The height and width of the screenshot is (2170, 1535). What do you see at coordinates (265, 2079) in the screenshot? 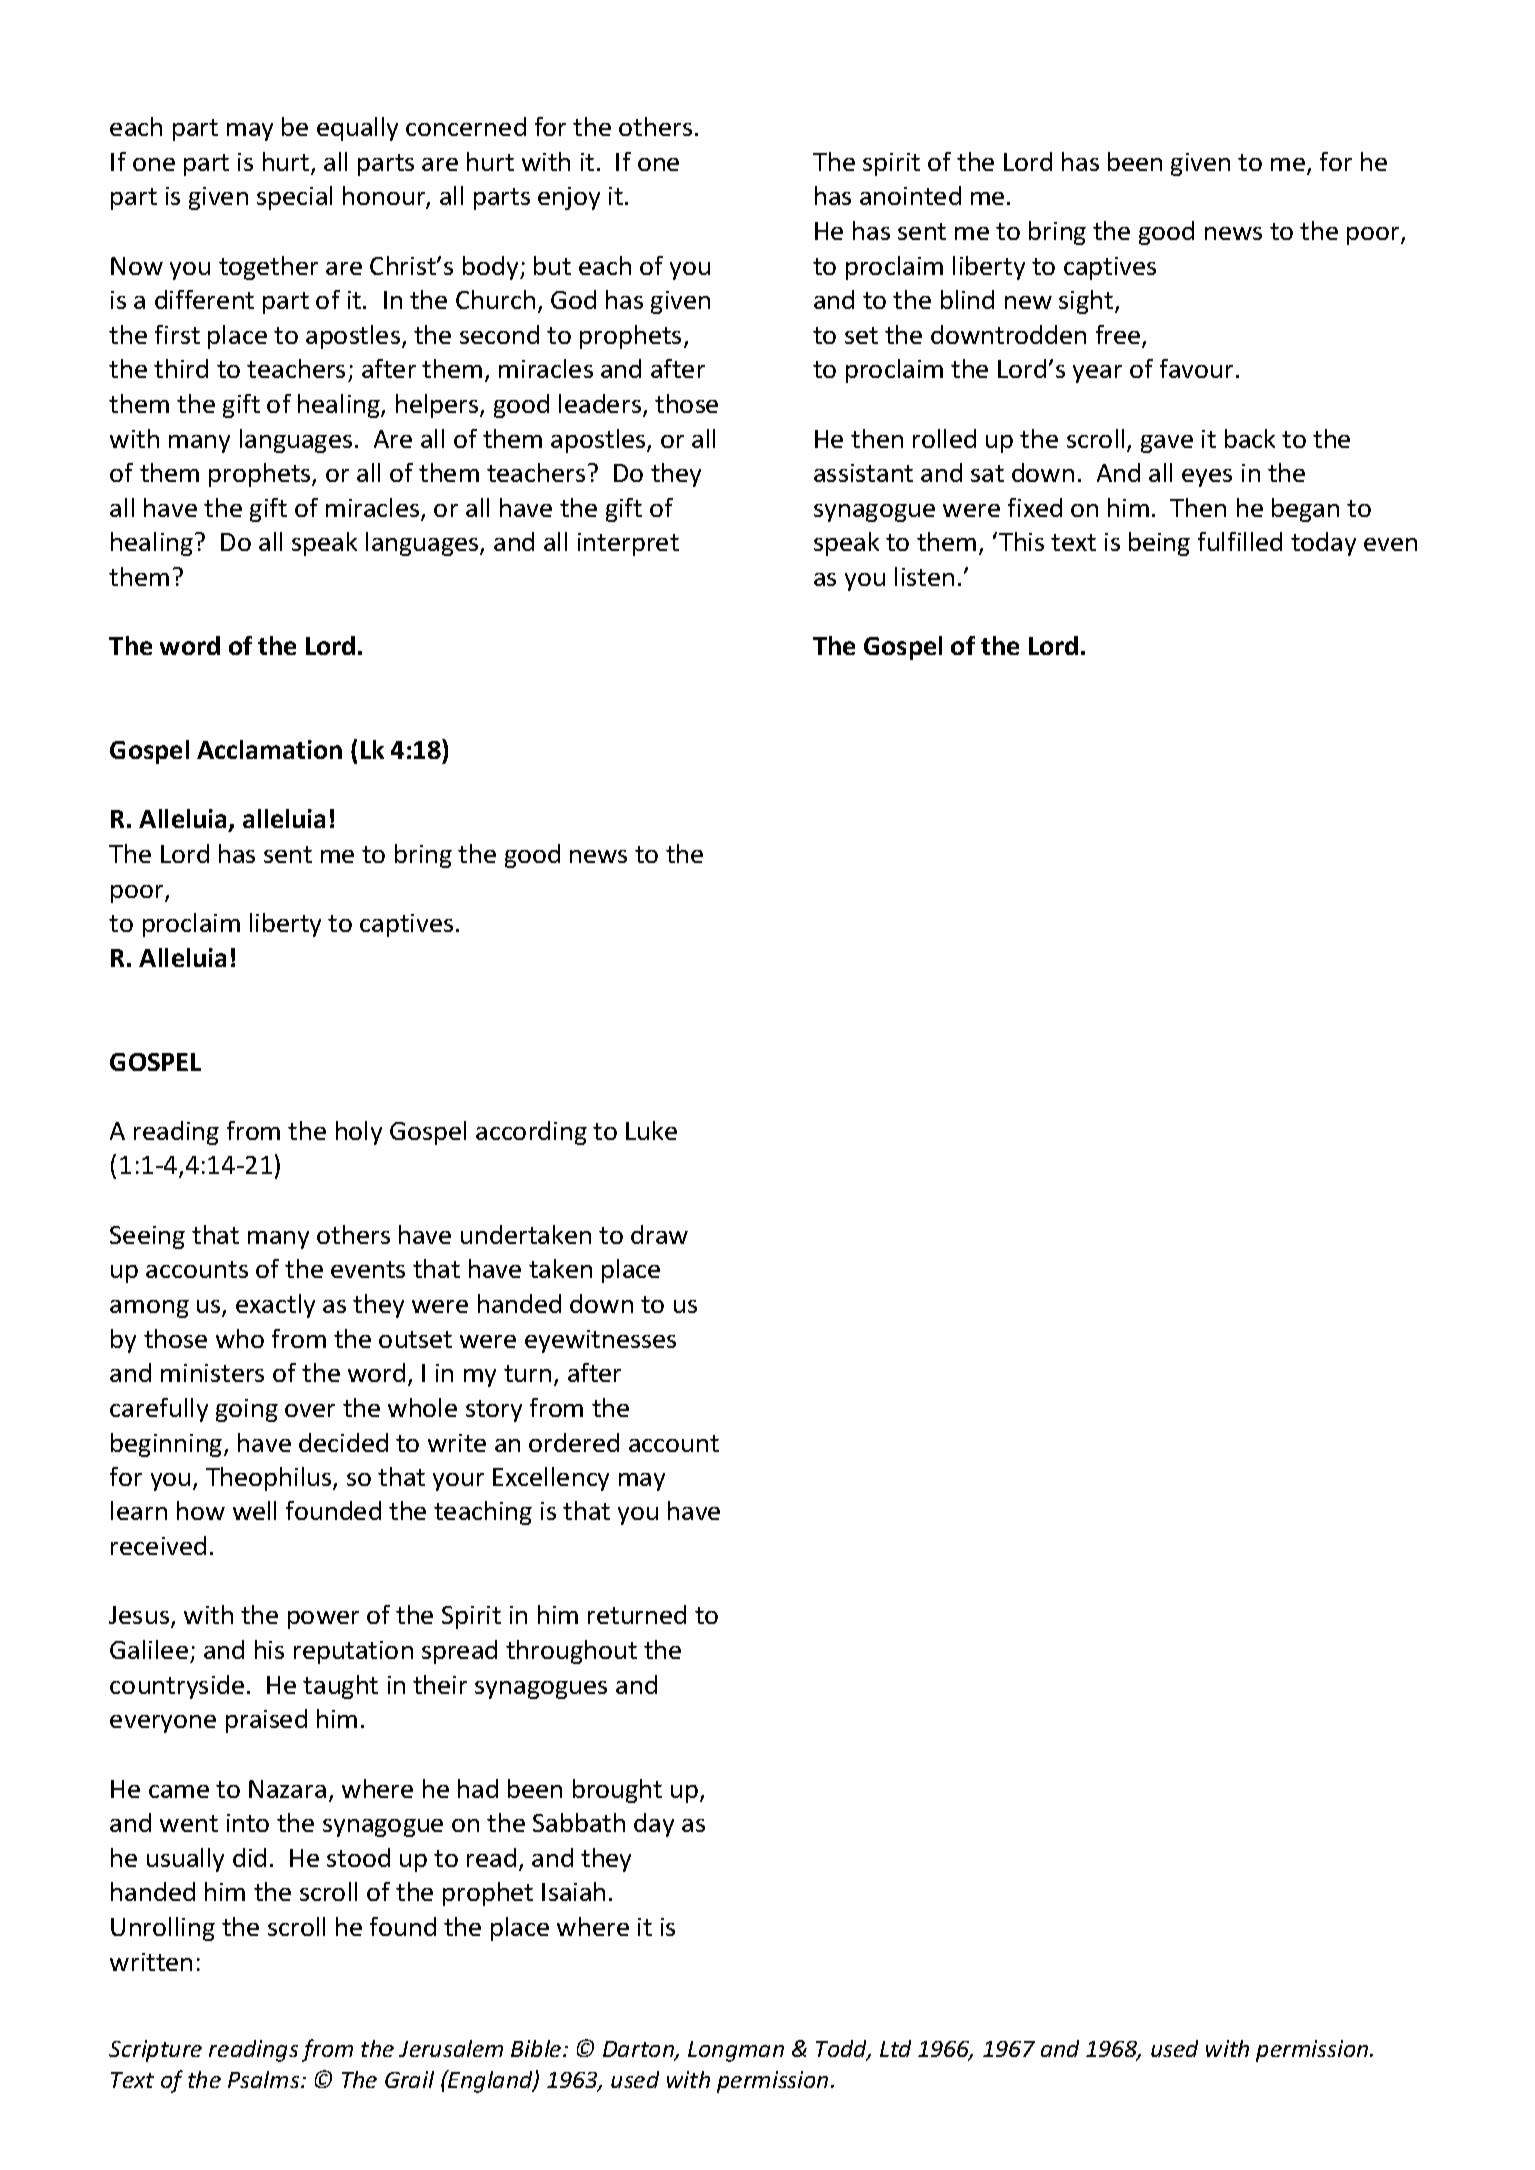
I see `Psalms` at bounding box center [265, 2079].
